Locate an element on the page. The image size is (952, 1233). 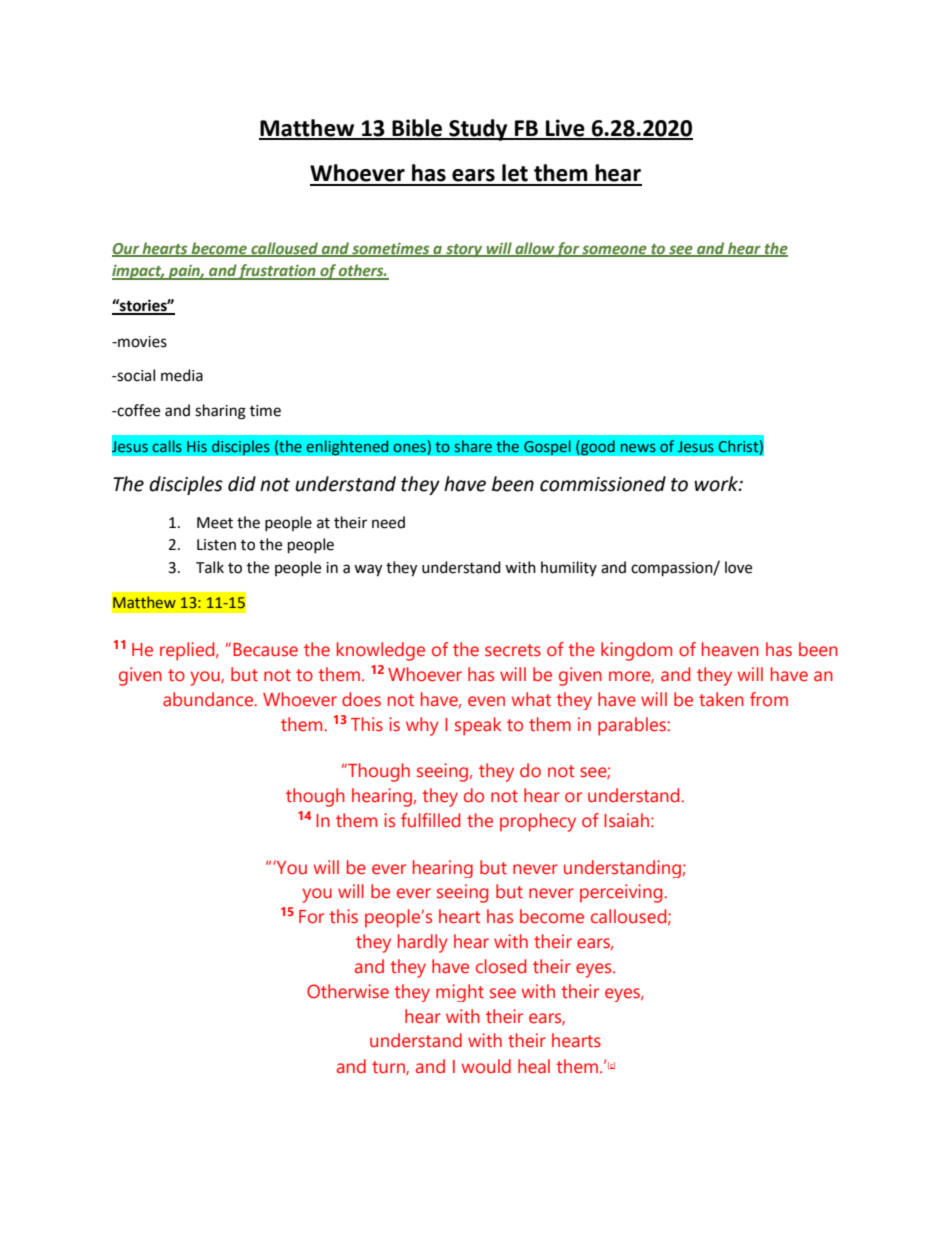
Study is located at coordinates (478, 130).
